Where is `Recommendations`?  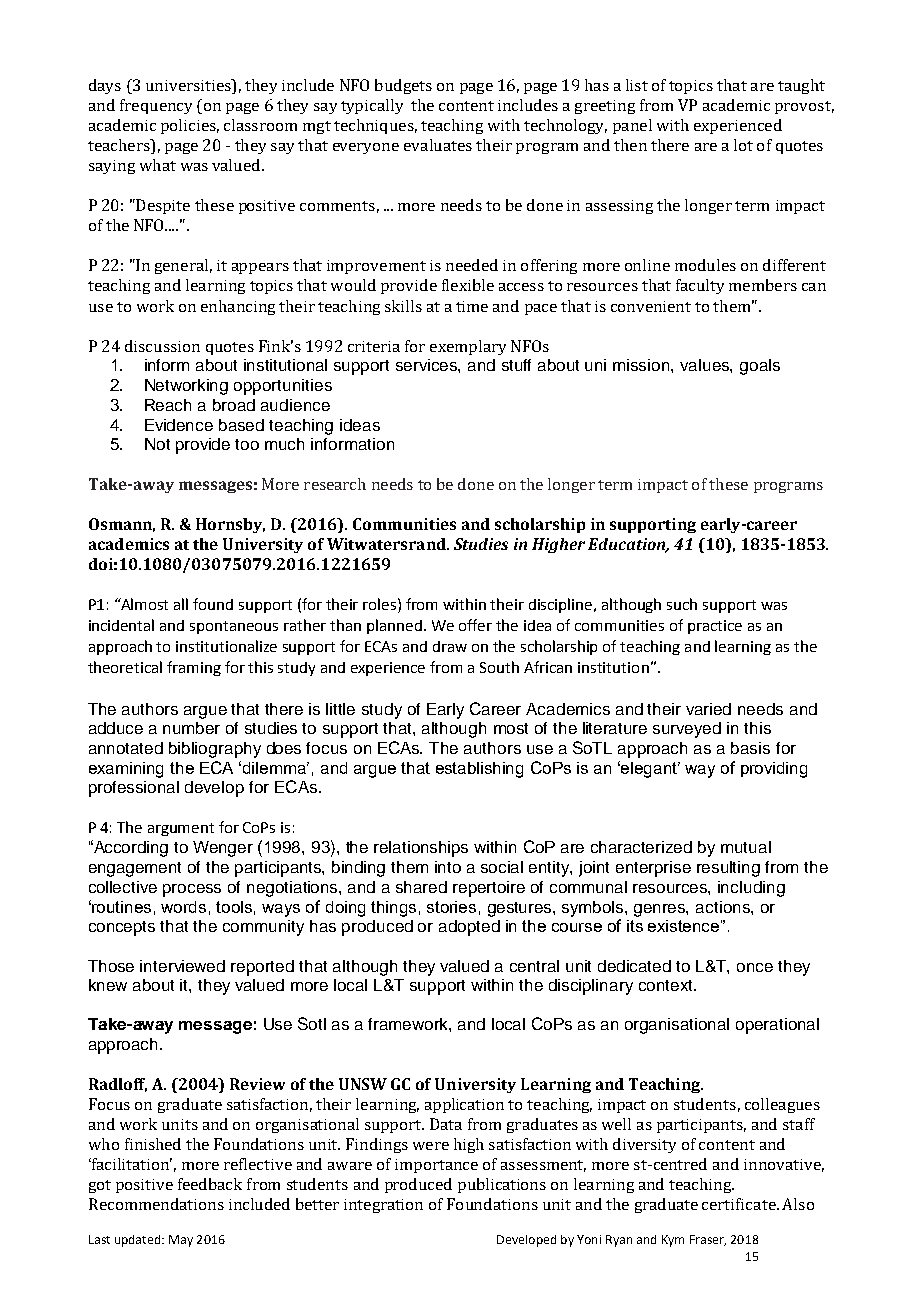
Recommendations is located at coordinates (156, 1204).
